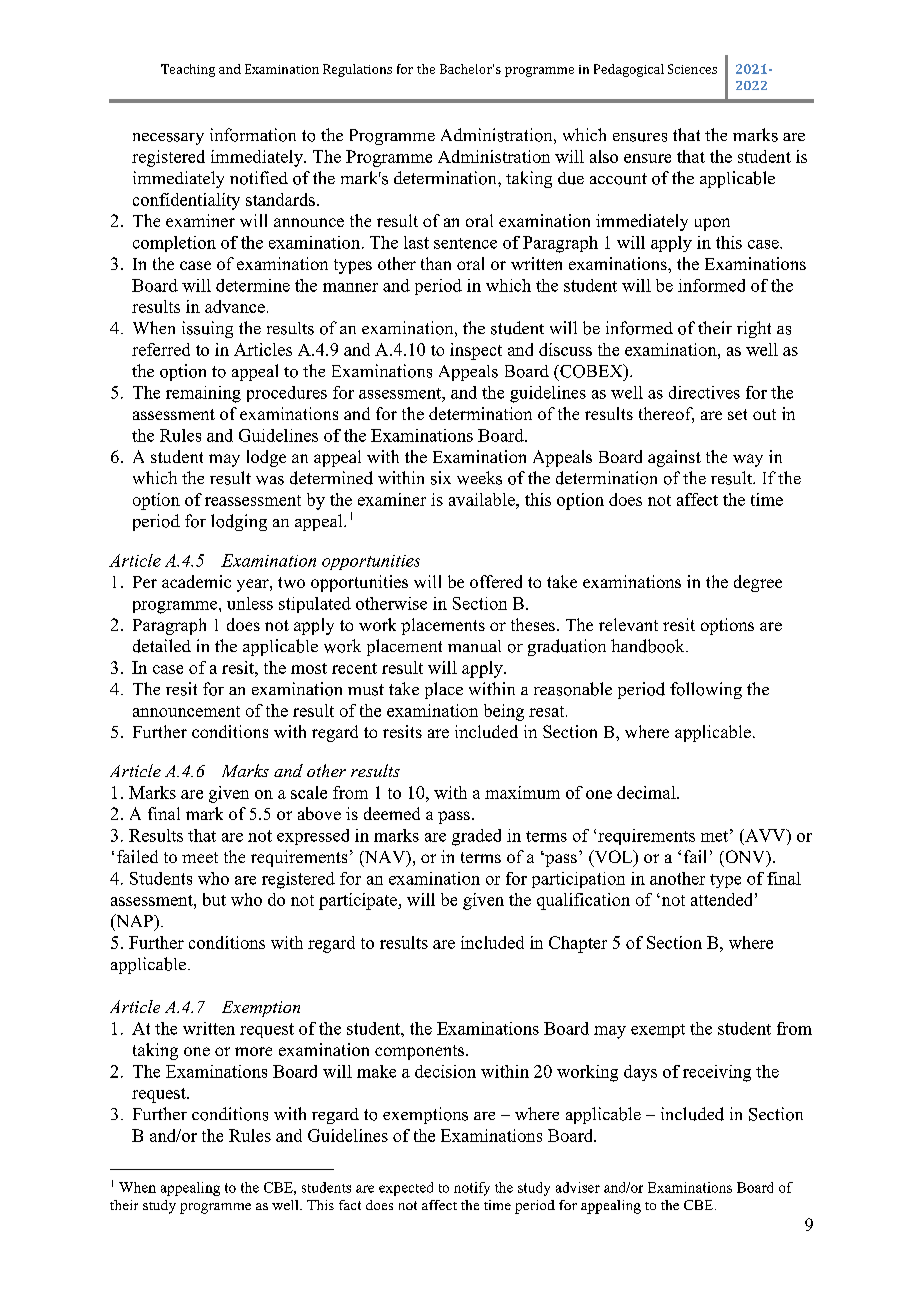 Image resolution: width=924 pixels, height=1308 pixels. What do you see at coordinates (186, 201) in the screenshot?
I see `confidentiality` at bounding box center [186, 201].
